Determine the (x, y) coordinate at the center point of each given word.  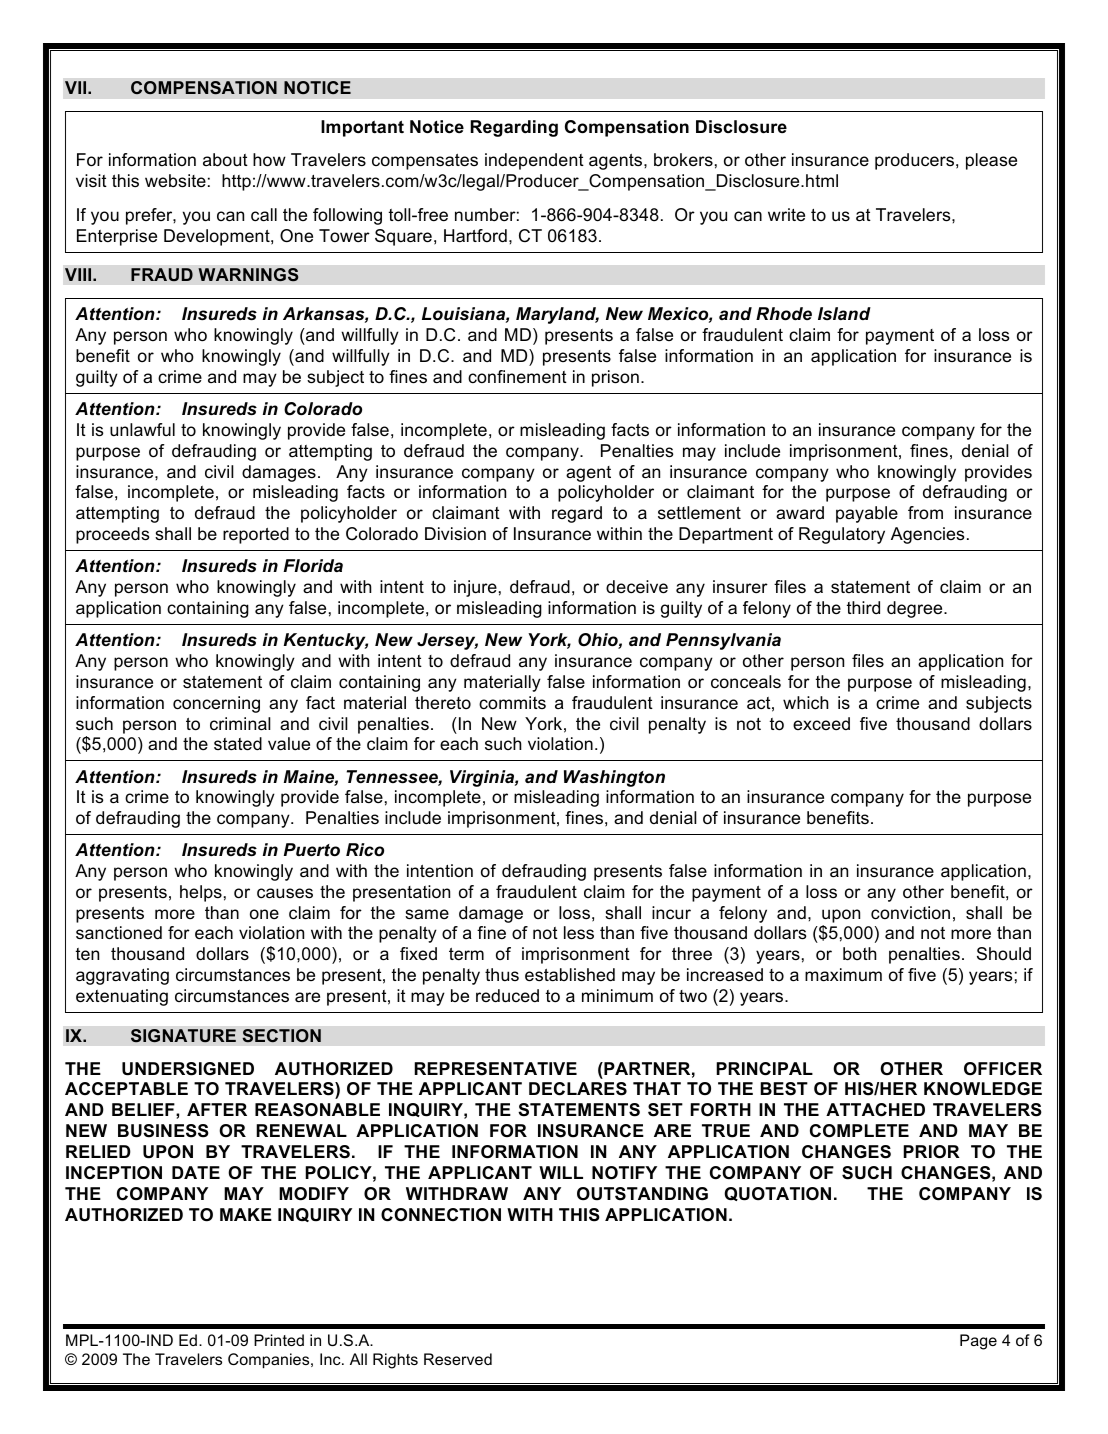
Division (455, 534)
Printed (279, 1340)
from (925, 512)
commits (512, 702)
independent (534, 161)
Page (978, 1342)
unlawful (142, 430)
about (225, 160)
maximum (843, 974)
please (991, 161)
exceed (821, 723)
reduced (507, 996)
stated (238, 744)
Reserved (458, 1359)
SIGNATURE (183, 1036)
